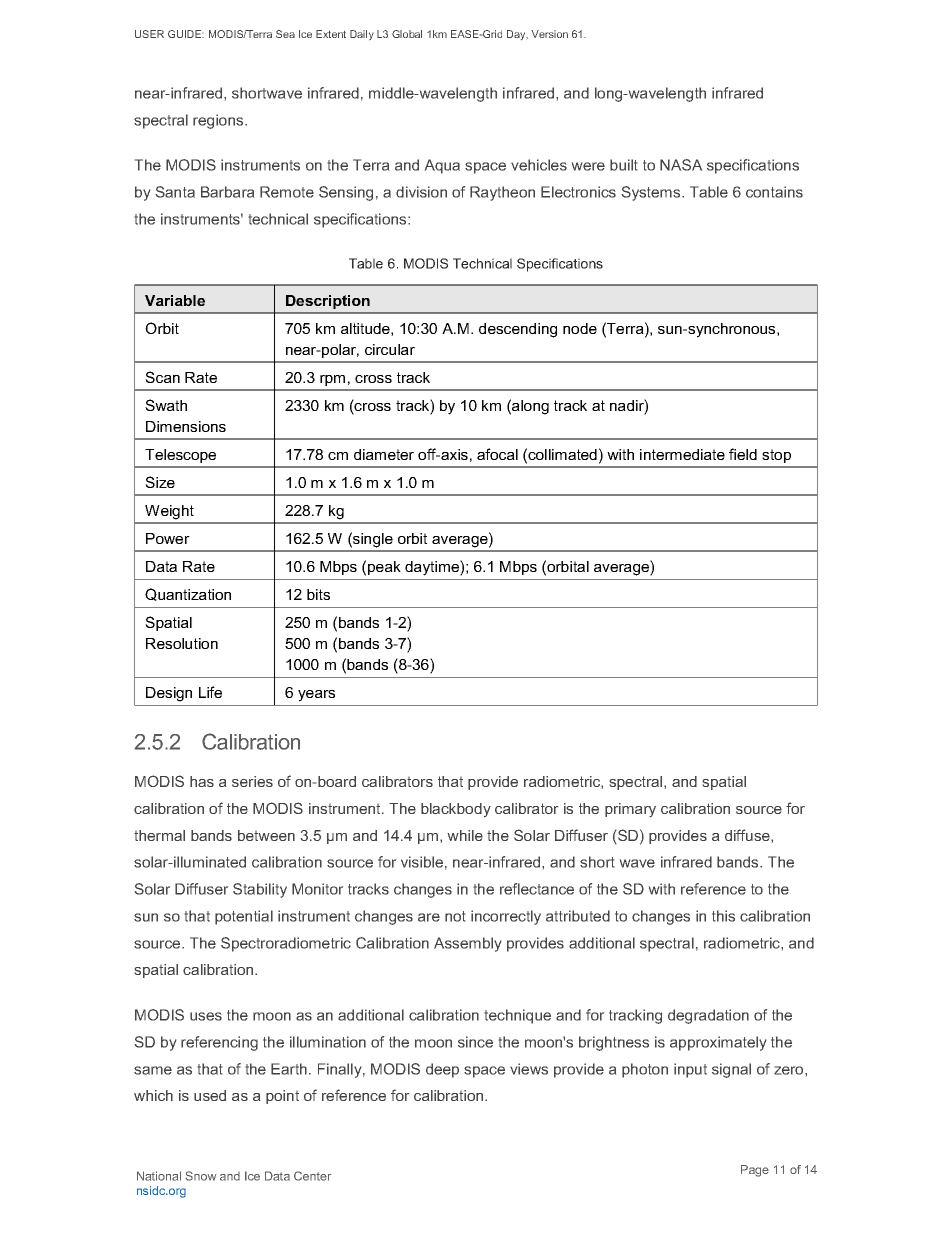  What do you see at coordinates (188, 594) in the image?
I see `Quantization` at bounding box center [188, 594].
